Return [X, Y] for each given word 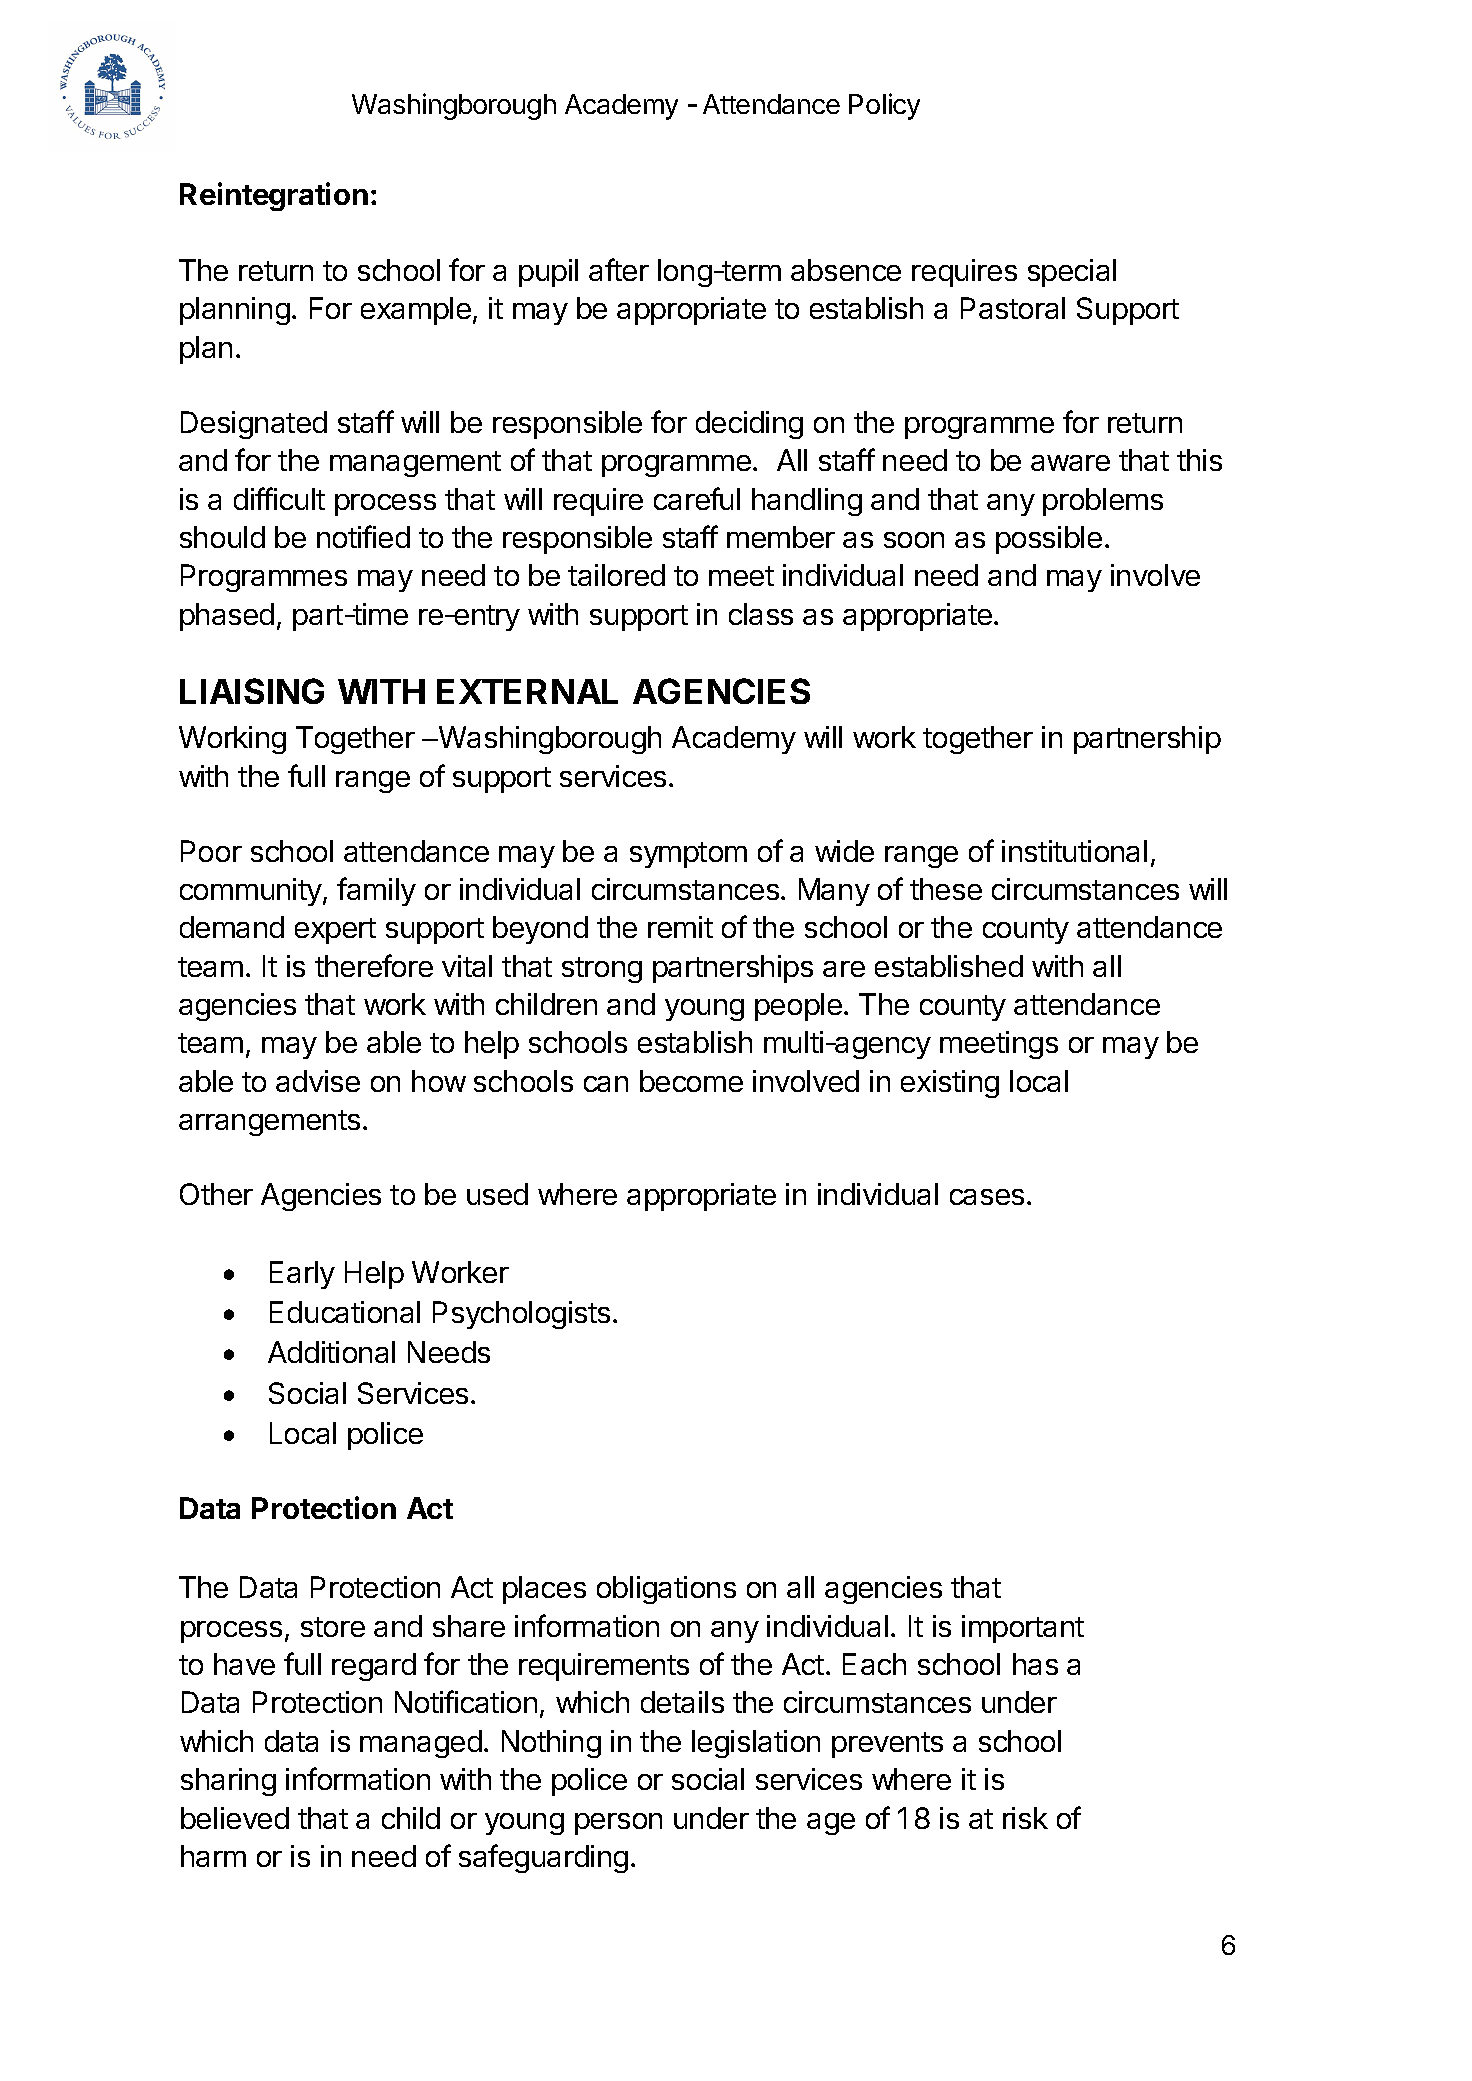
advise [318, 1081]
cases [987, 1197]
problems [1103, 502]
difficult [279, 498]
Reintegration [274, 196]
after [619, 269]
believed [235, 1818]
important [1023, 1629]
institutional [1074, 851]
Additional [331, 1352]
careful [697, 498]
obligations [666, 1590]
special [1072, 273]
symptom [688, 855]
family [376, 891]
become [691, 1081]
